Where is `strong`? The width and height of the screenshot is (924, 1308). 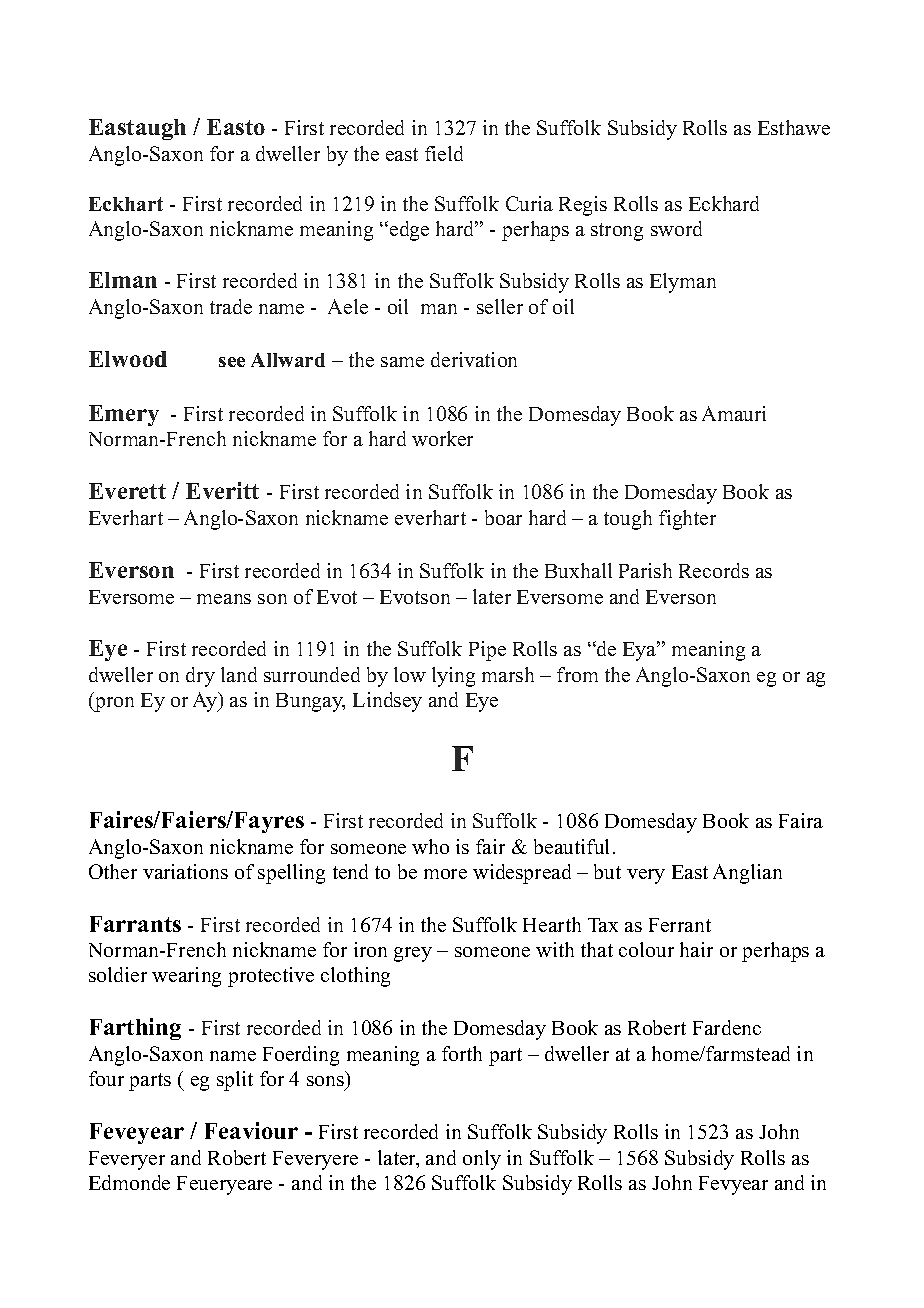 strong is located at coordinates (617, 232).
